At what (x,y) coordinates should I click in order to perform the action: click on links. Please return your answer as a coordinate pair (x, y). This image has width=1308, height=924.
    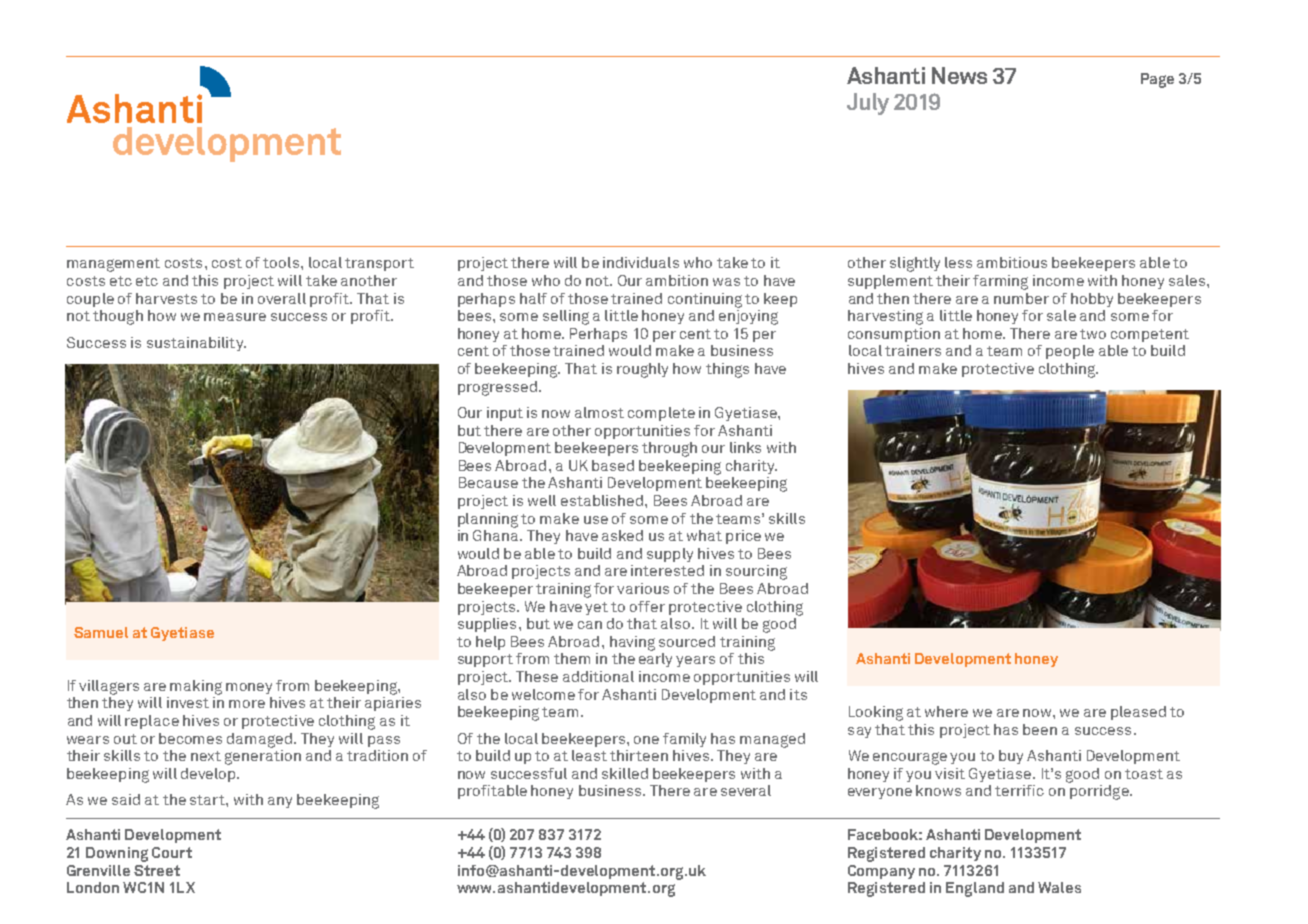
    Looking at the image, I should click on (745, 447).
